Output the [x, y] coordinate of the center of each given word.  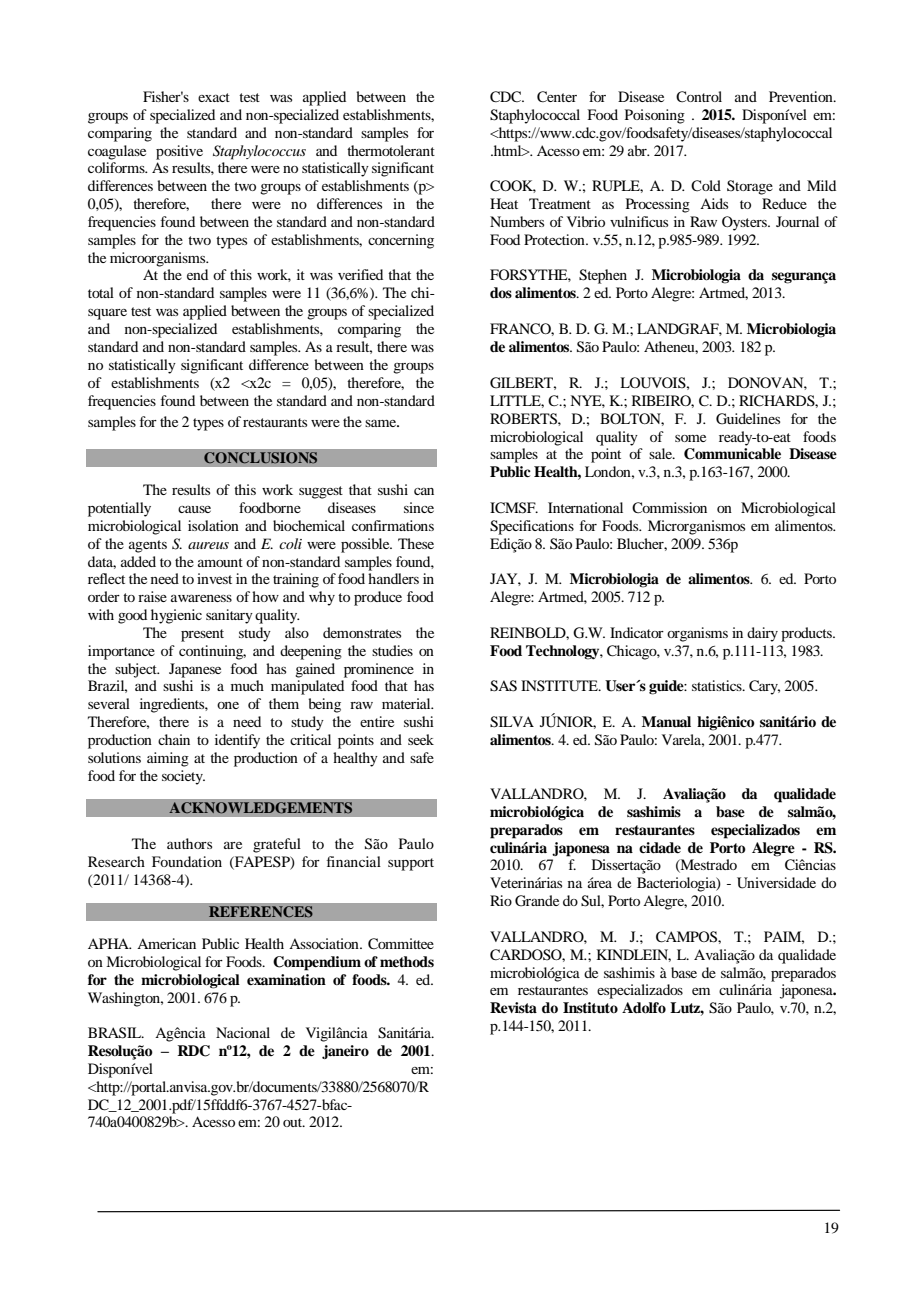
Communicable [732, 454]
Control [699, 97]
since [419, 507]
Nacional [243, 1032]
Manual [666, 721]
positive [179, 152]
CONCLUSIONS [261, 458]
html [508, 150]
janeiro [345, 1052]
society [183, 777]
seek [421, 739]
